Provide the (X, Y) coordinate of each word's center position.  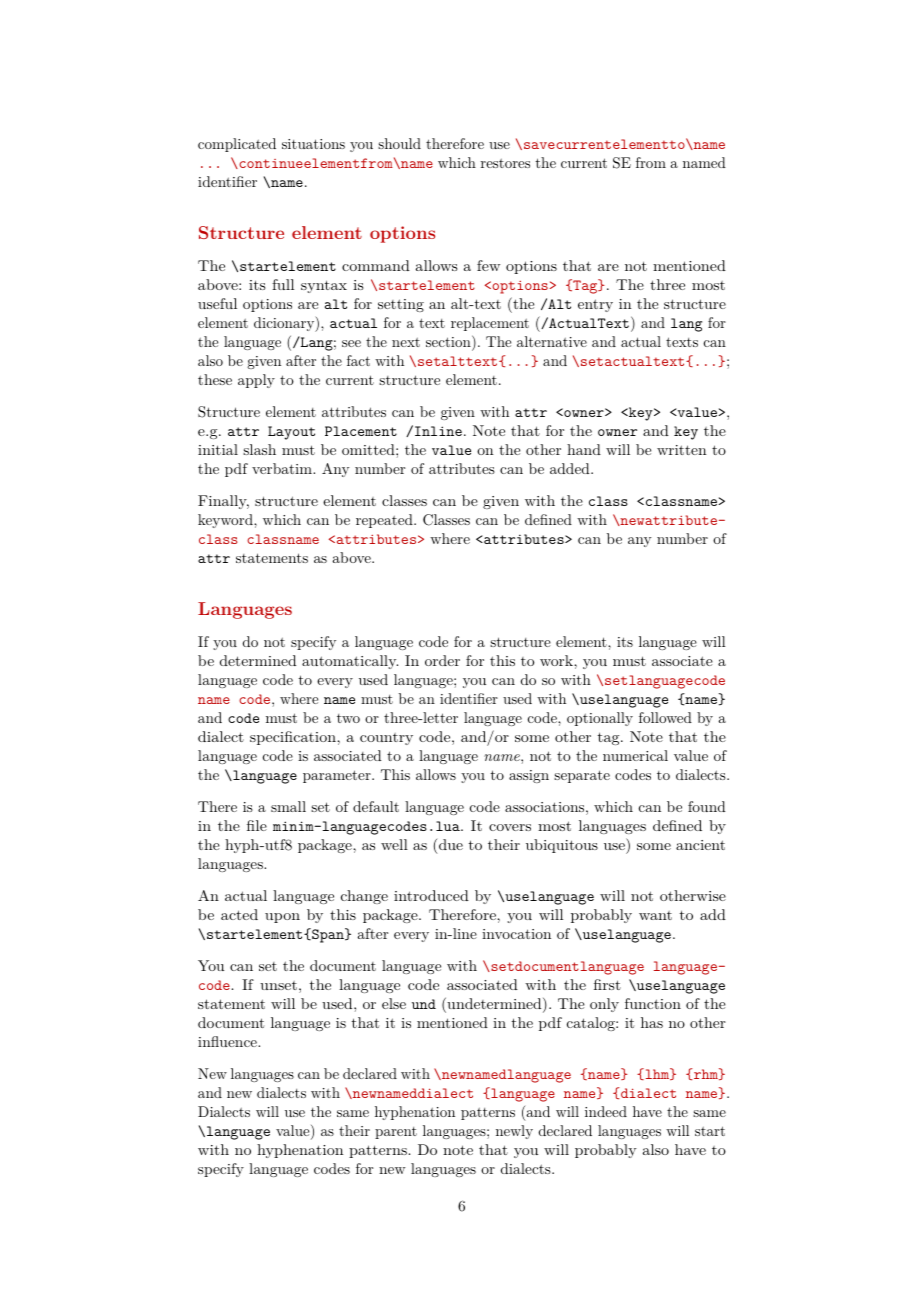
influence (228, 1041)
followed (665, 717)
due (451, 844)
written (682, 450)
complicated (237, 145)
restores (505, 163)
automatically (350, 662)
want (655, 915)
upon (282, 918)
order (442, 660)
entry (595, 305)
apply (256, 381)
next (406, 342)
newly (514, 1132)
